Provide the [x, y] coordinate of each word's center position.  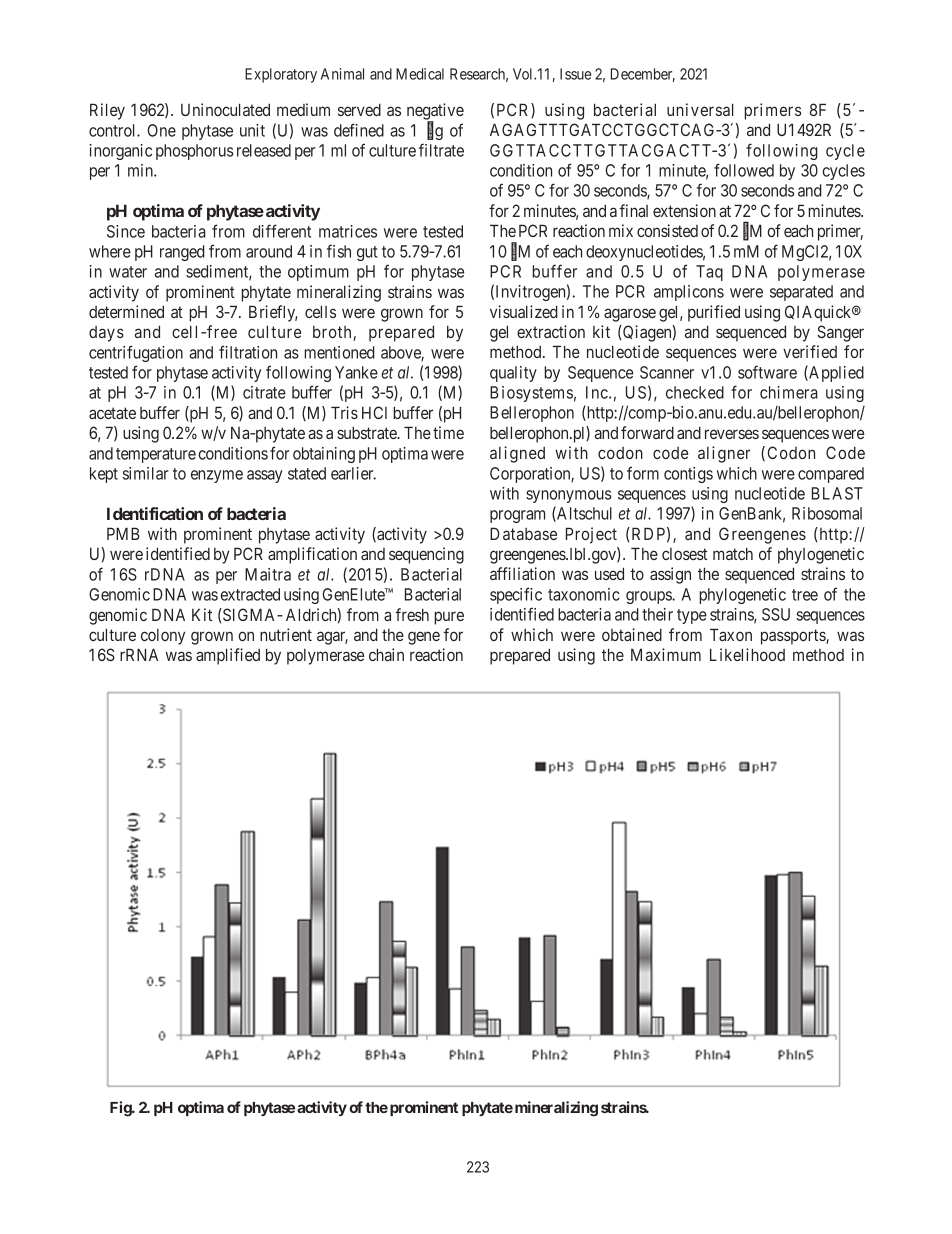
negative [435, 113]
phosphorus [194, 152]
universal [700, 109]
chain [386, 654]
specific [516, 595]
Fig [121, 1109]
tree [805, 595]
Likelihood [747, 654]
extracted [250, 594]
